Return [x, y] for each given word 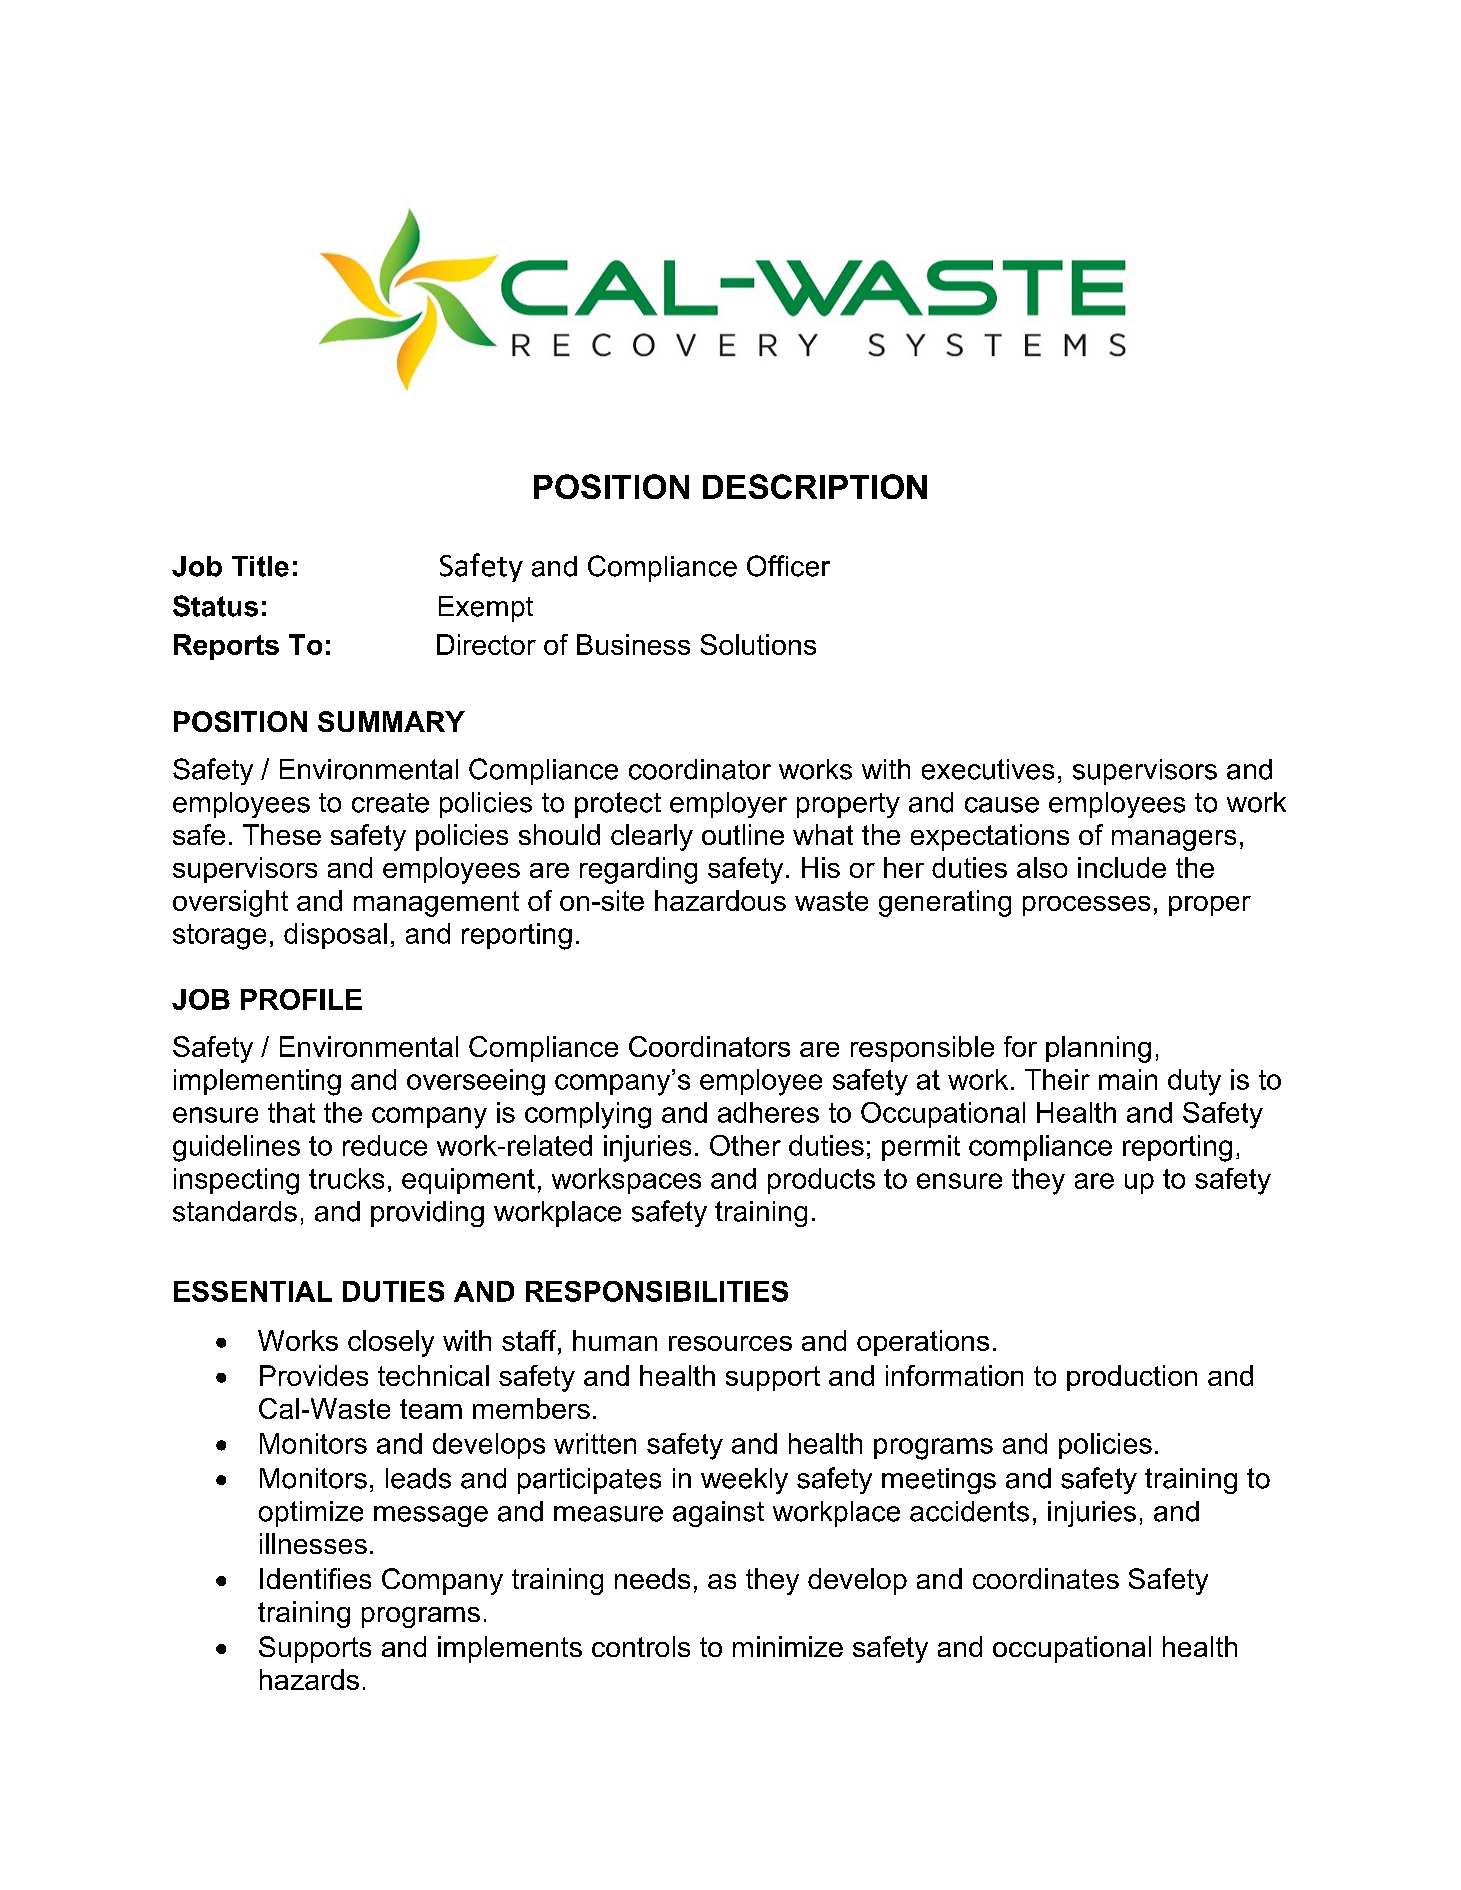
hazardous [720, 900]
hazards [309, 1679]
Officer [788, 566]
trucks [346, 1178]
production [1132, 1378]
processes [1086, 906]
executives [988, 769]
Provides [314, 1375]
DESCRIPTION [815, 486]
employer [728, 805]
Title [260, 566]
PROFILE [301, 999]
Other [745, 1145]
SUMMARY [391, 721]
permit [921, 1148]
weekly [744, 1481]
